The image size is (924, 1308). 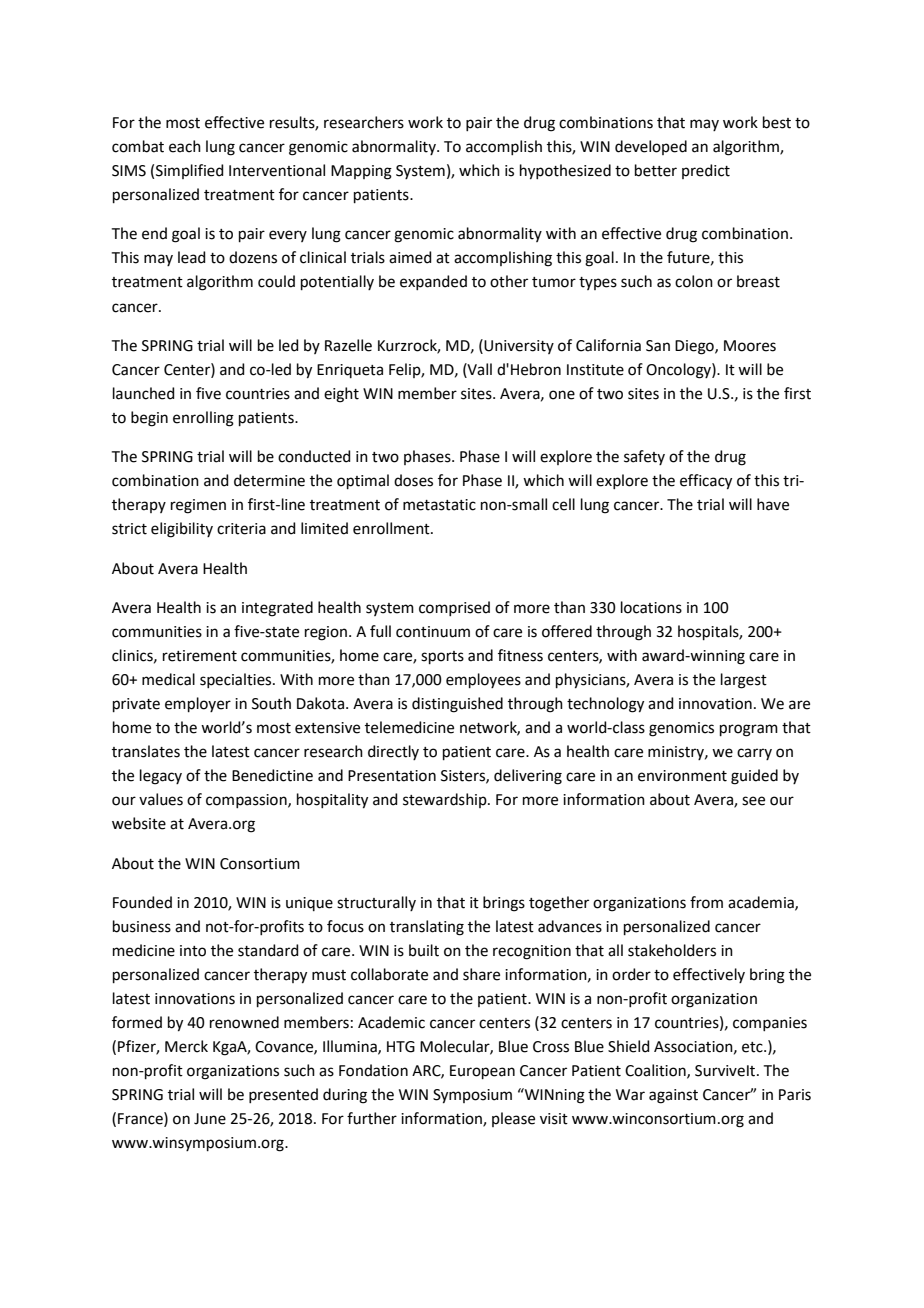 I want to click on predict, so click(x=706, y=171).
